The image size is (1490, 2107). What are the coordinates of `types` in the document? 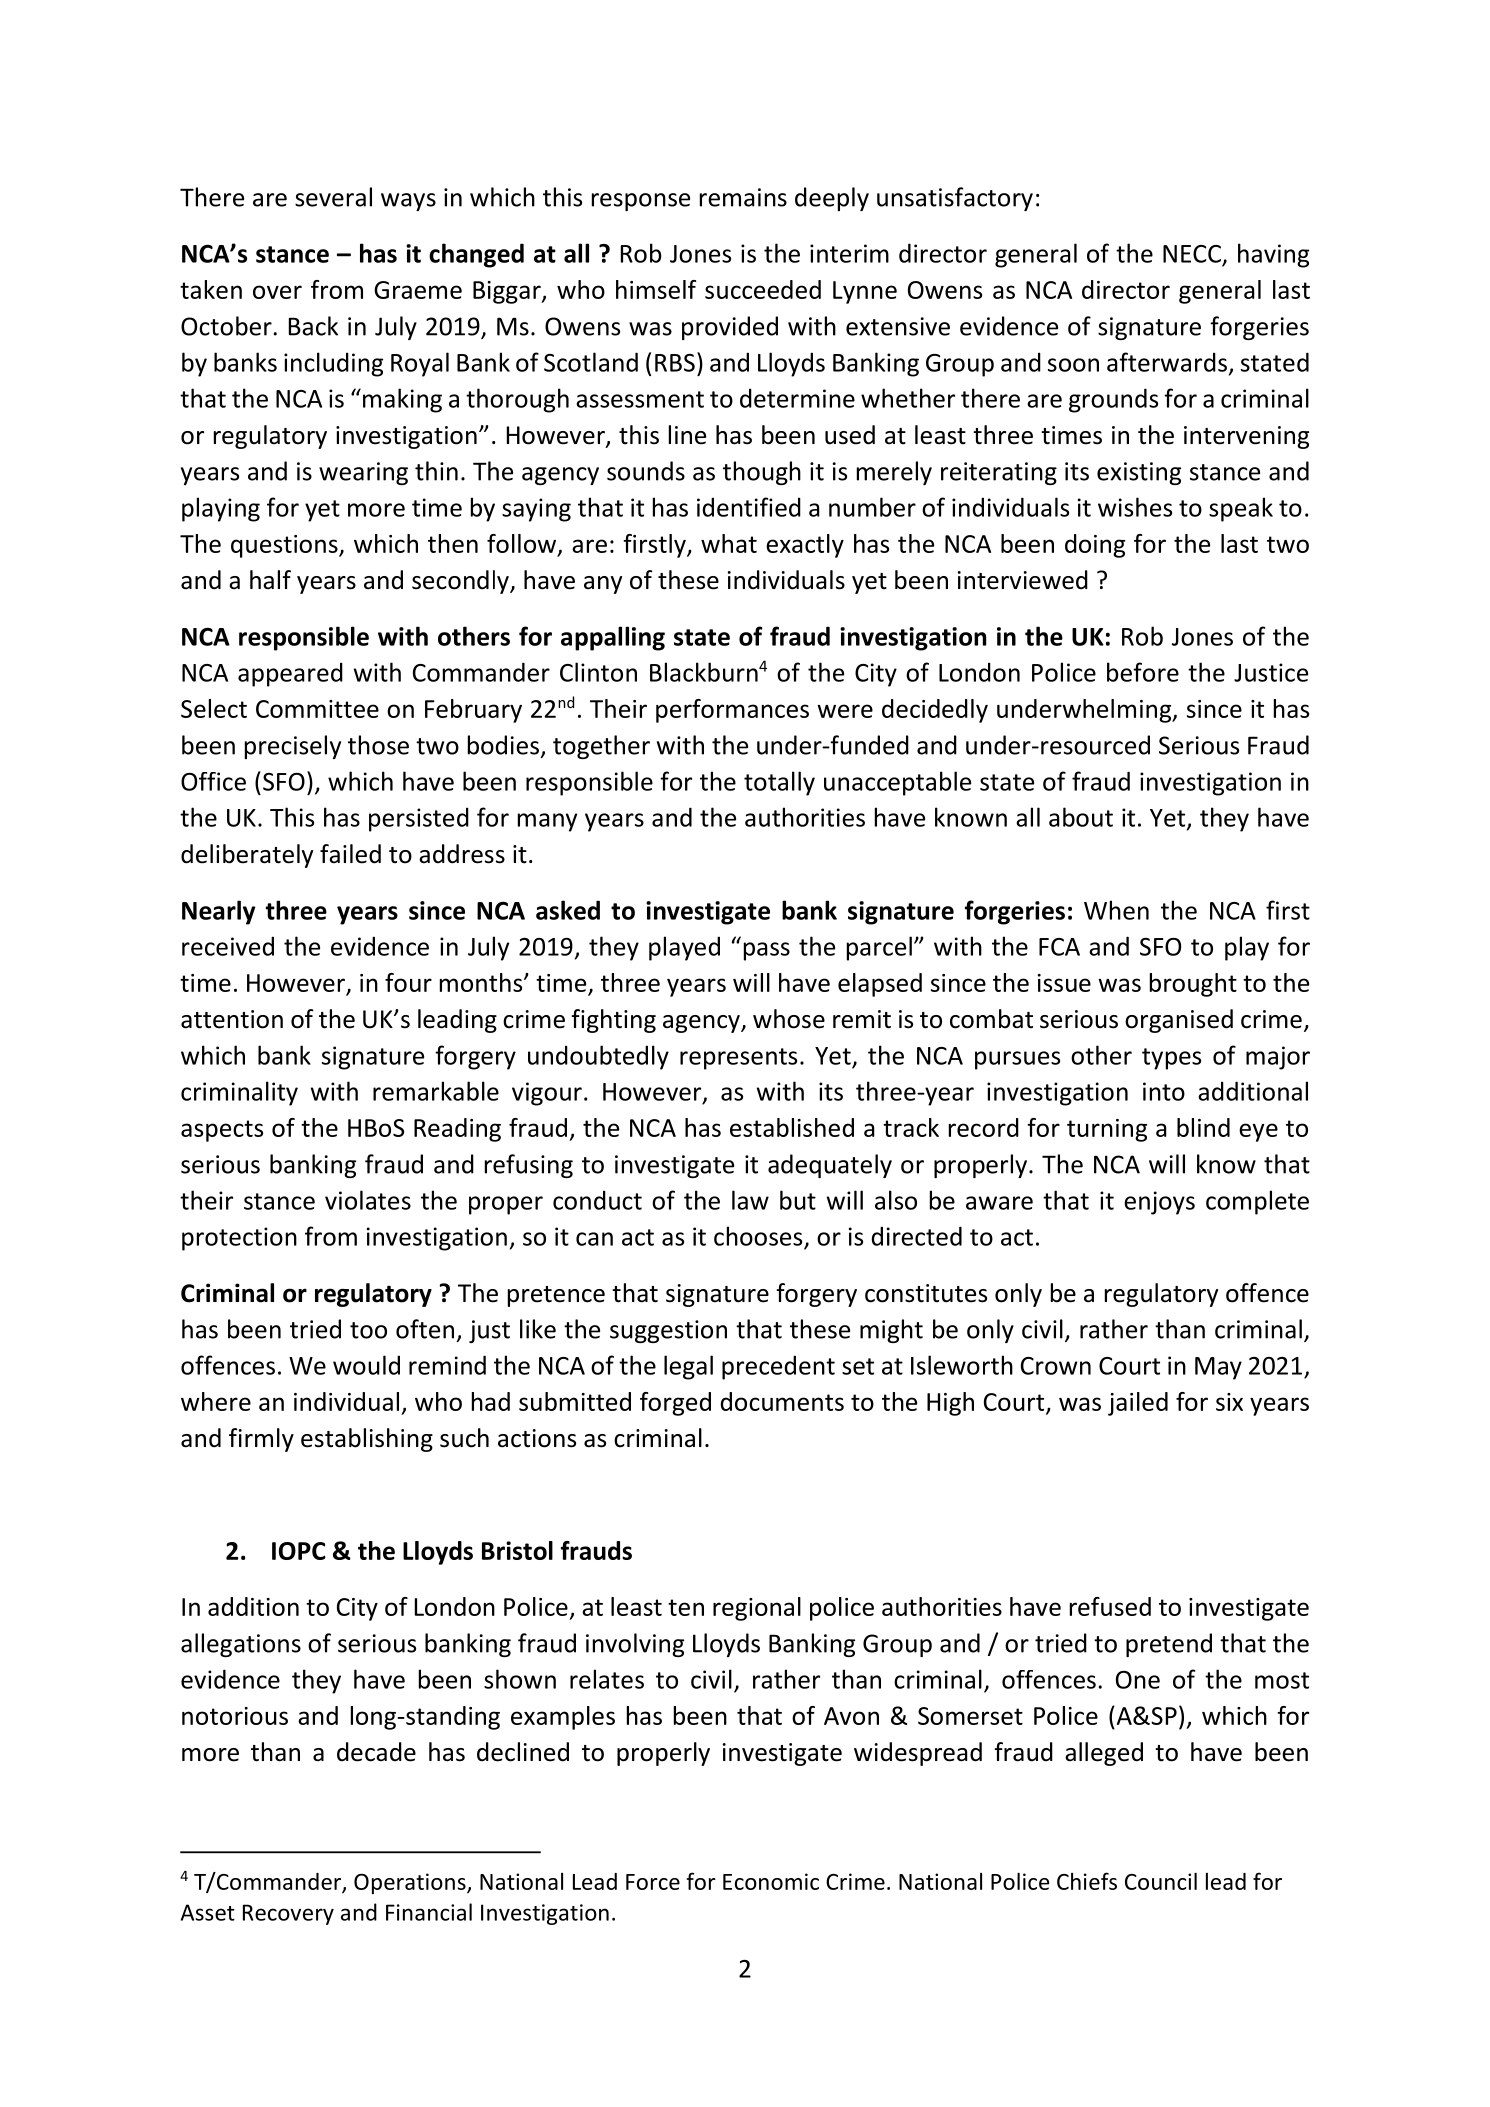 It's located at (1171, 1059).
